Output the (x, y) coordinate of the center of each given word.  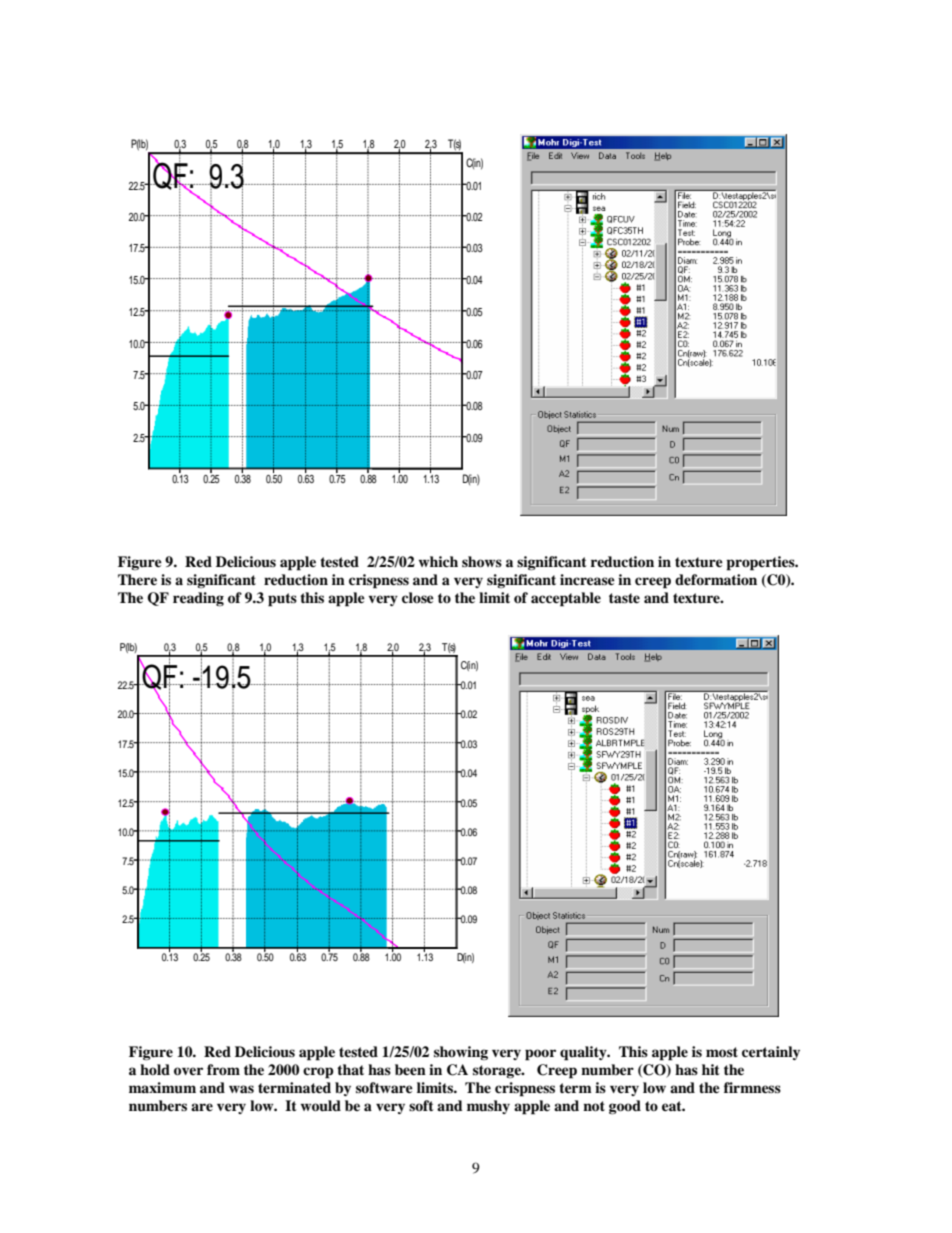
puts (282, 600)
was (241, 1089)
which (438, 561)
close (418, 597)
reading (198, 599)
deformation (716, 579)
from (223, 1069)
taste (624, 598)
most (722, 1052)
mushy (488, 1107)
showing (461, 1053)
